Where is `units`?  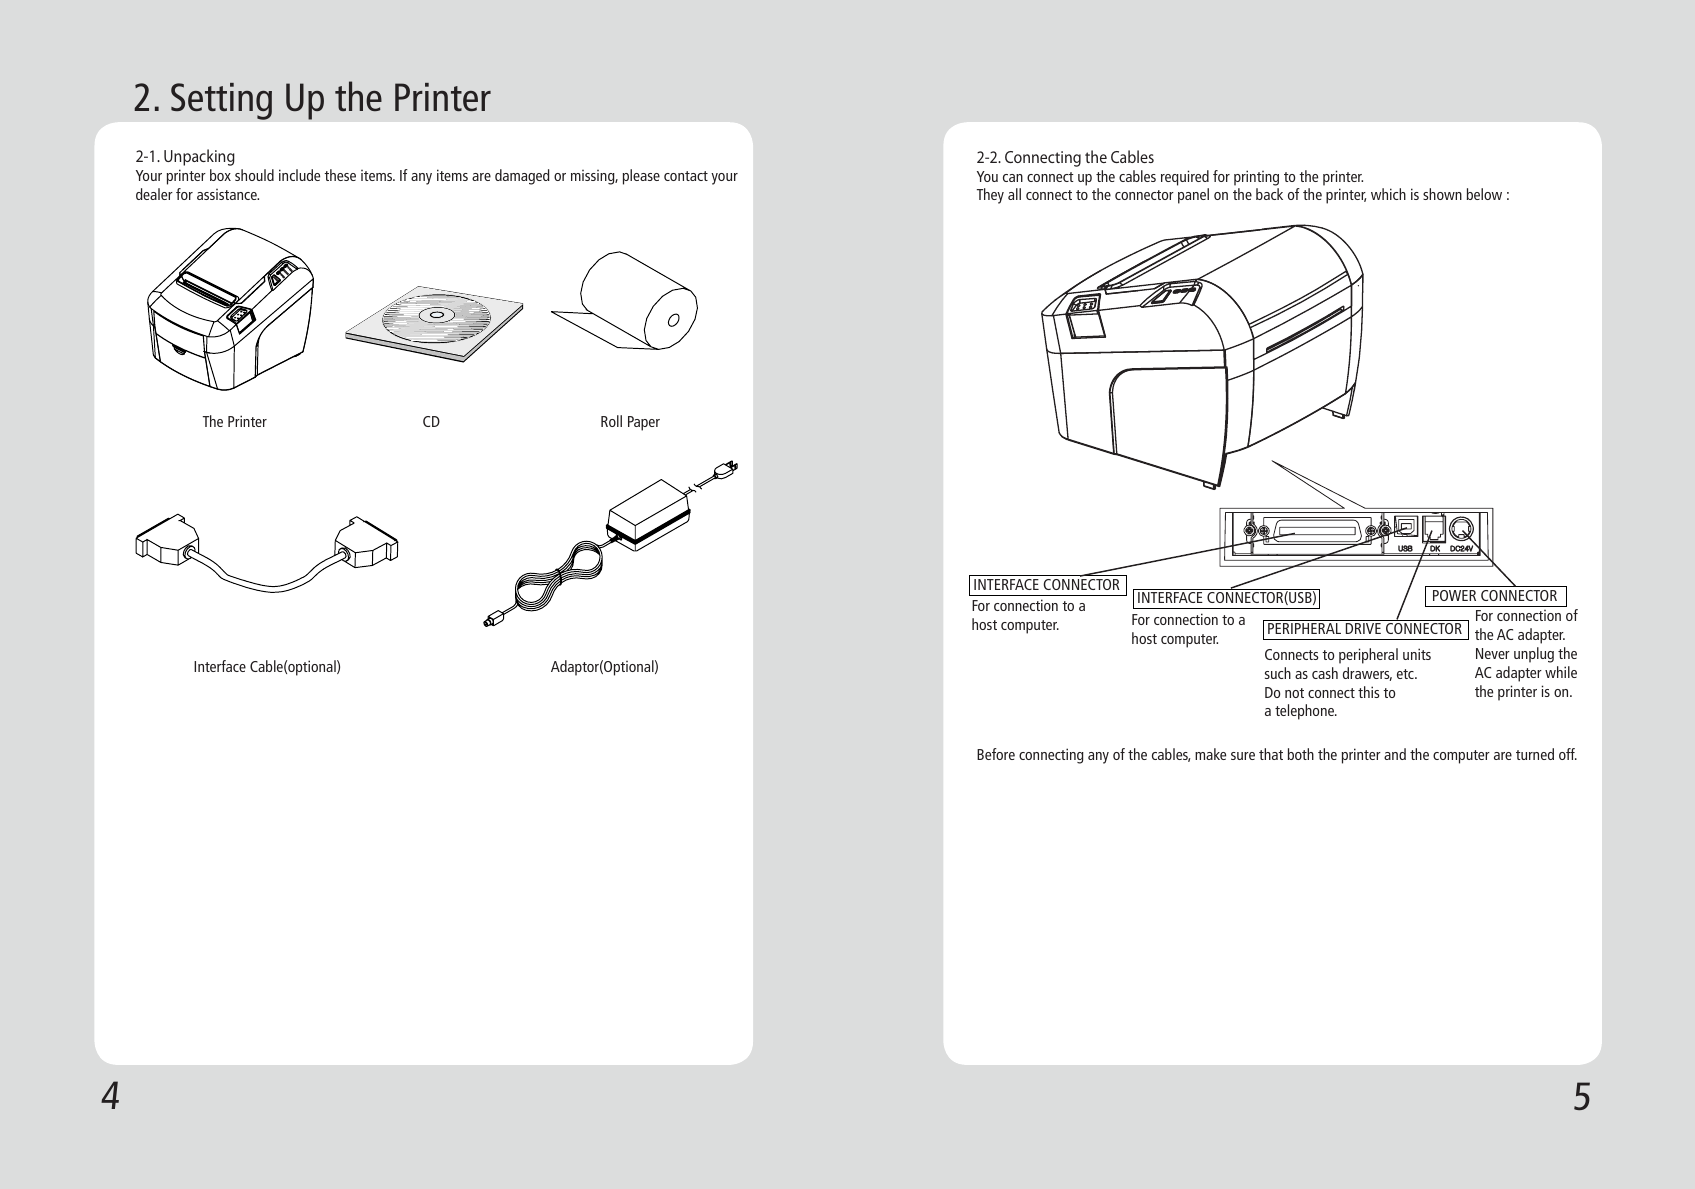 units is located at coordinates (1417, 654).
